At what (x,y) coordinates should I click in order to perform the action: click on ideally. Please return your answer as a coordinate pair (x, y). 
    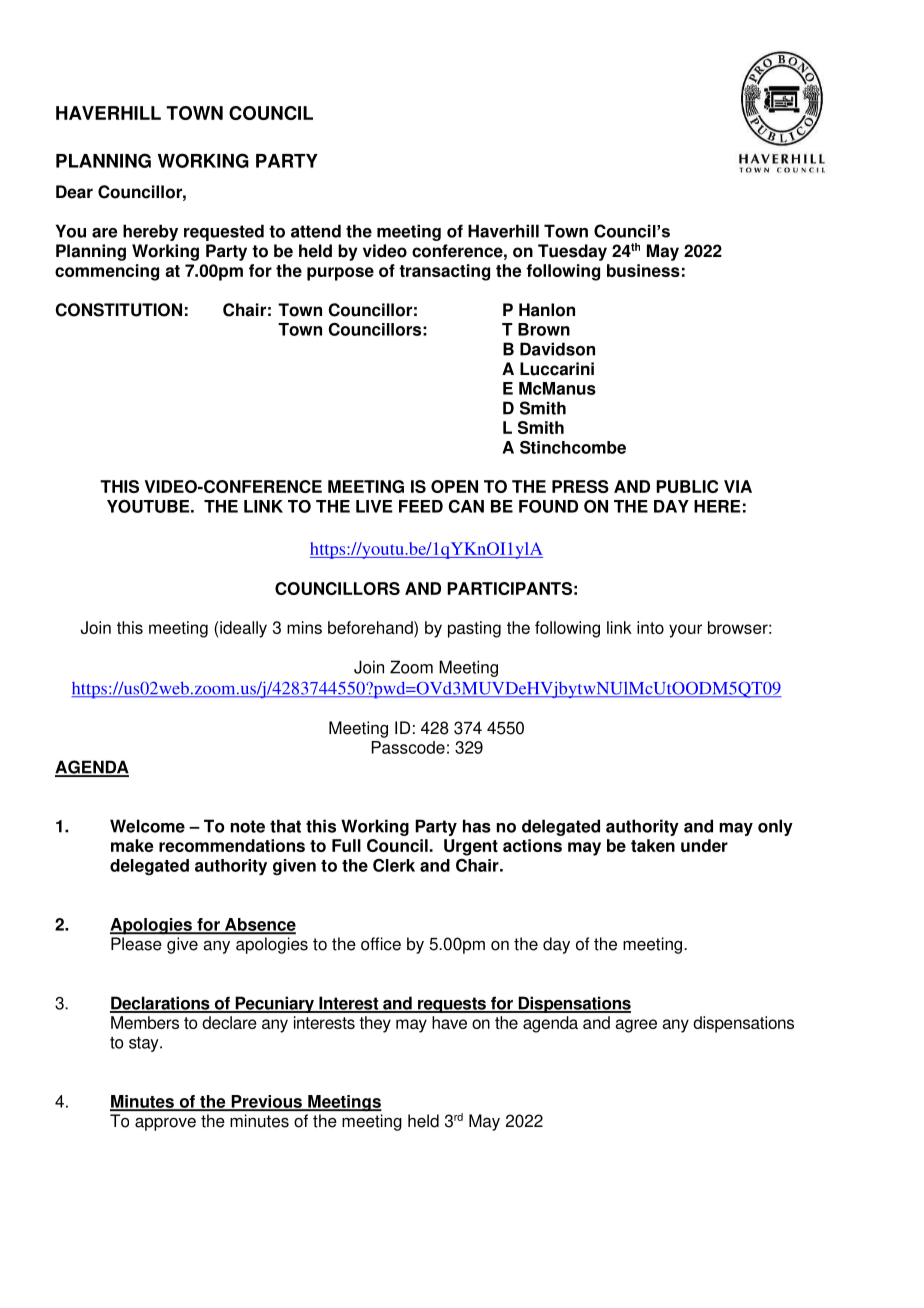
    Looking at the image, I should click on (242, 629).
